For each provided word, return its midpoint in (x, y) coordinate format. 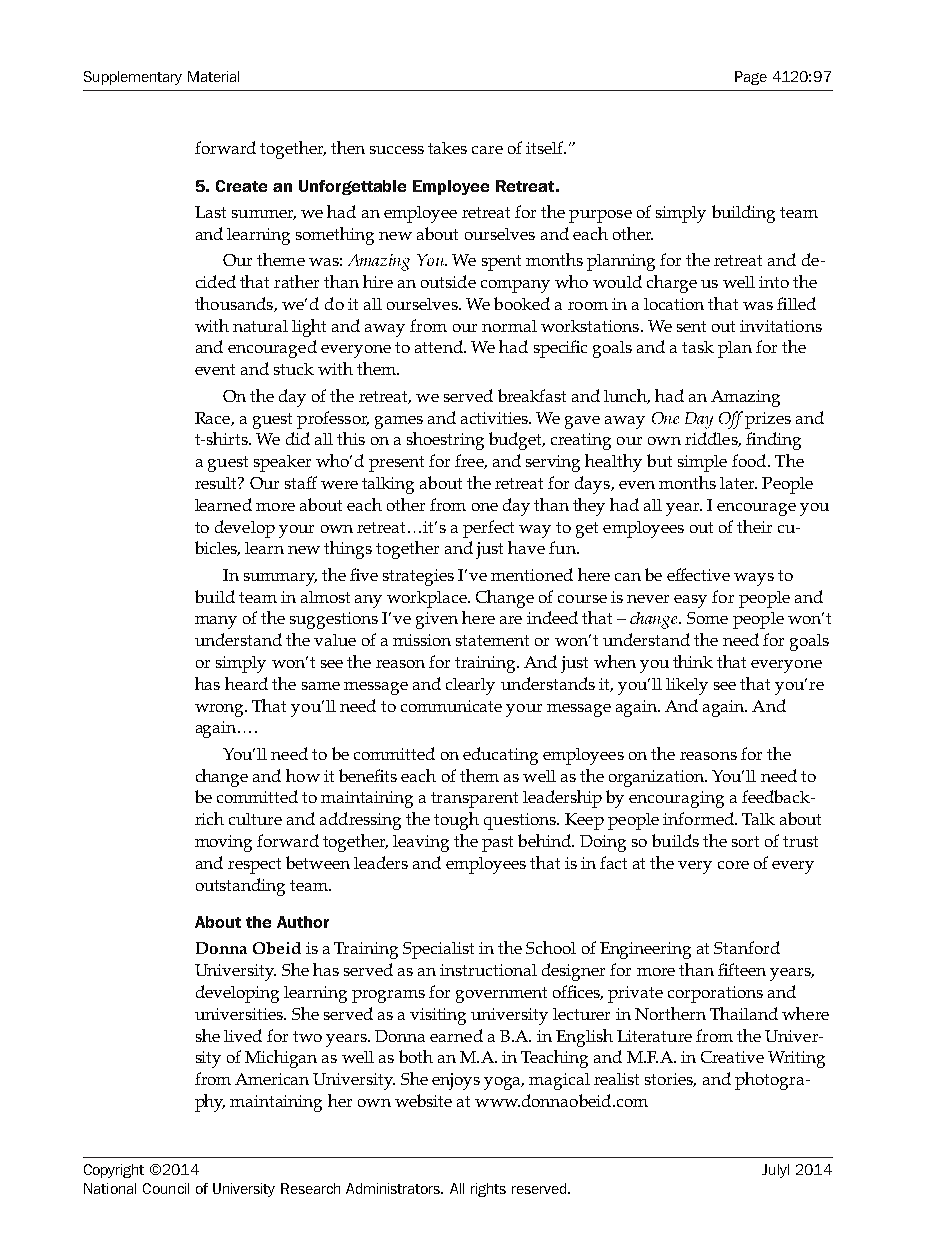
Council (166, 1188)
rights (488, 1190)
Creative (732, 1057)
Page (751, 78)
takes (447, 148)
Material (213, 76)
